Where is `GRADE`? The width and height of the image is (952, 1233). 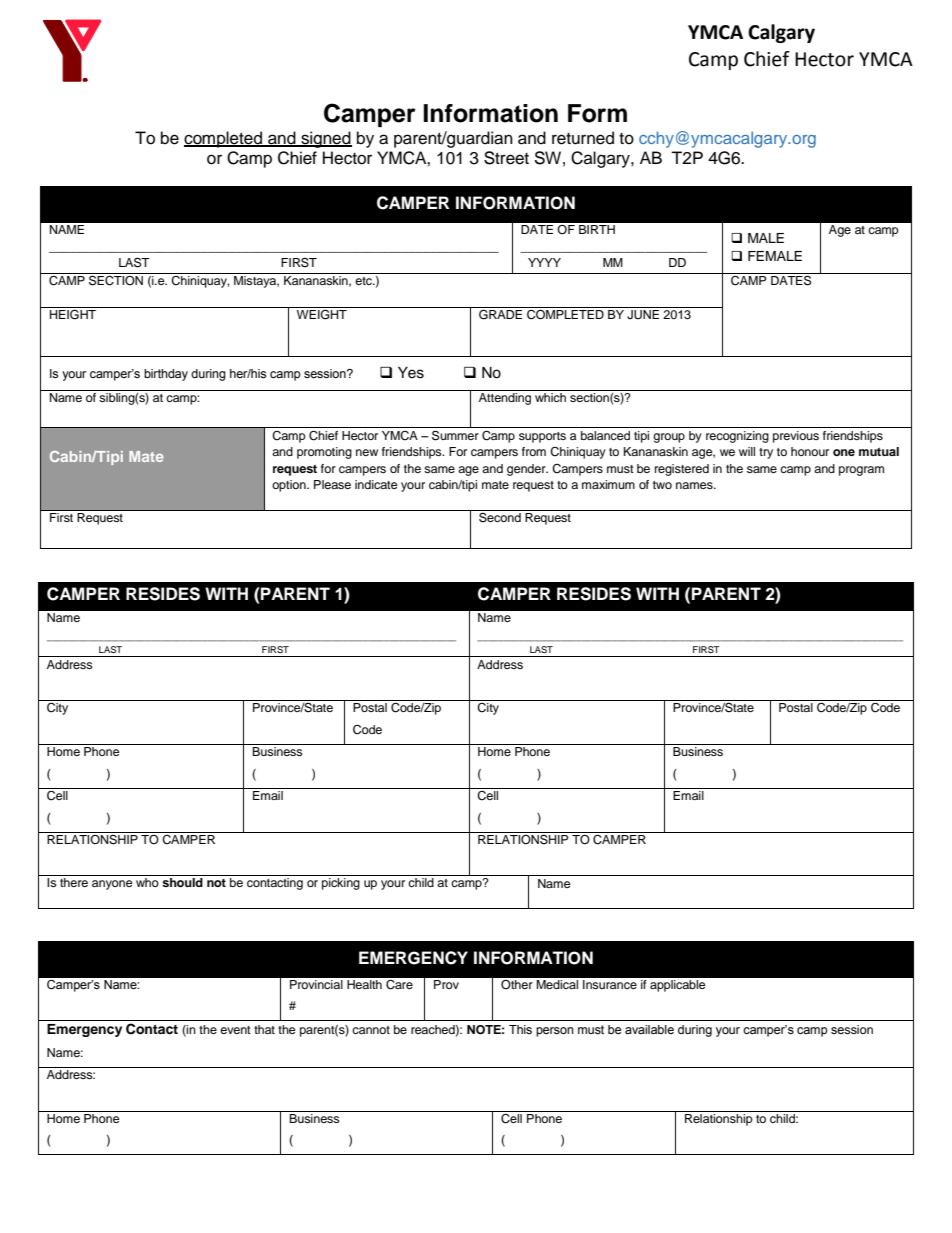 GRADE is located at coordinates (501, 313).
